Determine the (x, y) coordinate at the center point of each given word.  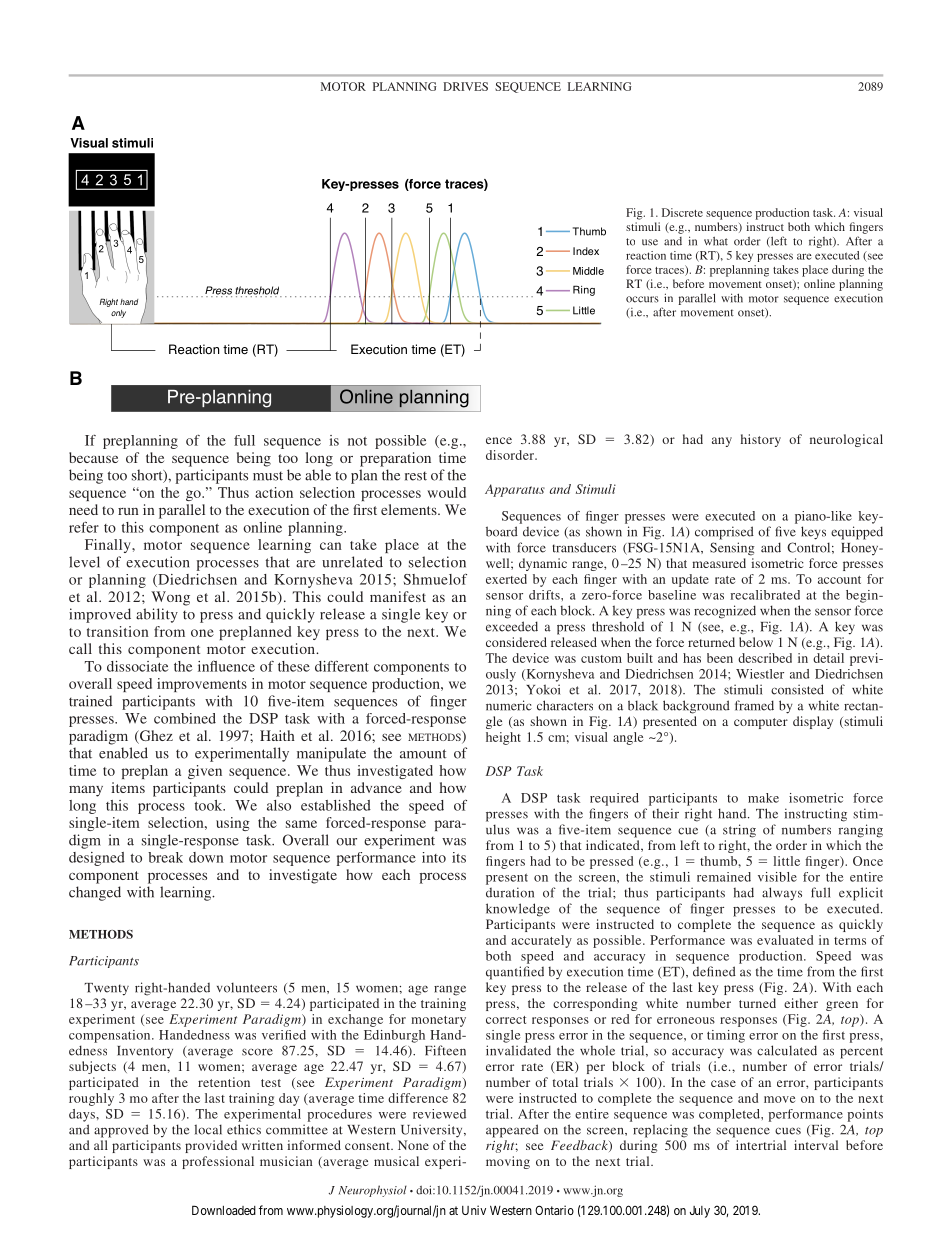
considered (516, 642)
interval (816, 1145)
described (765, 658)
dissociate (137, 666)
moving (508, 1162)
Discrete (682, 212)
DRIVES (465, 86)
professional (218, 1162)
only (118, 314)
